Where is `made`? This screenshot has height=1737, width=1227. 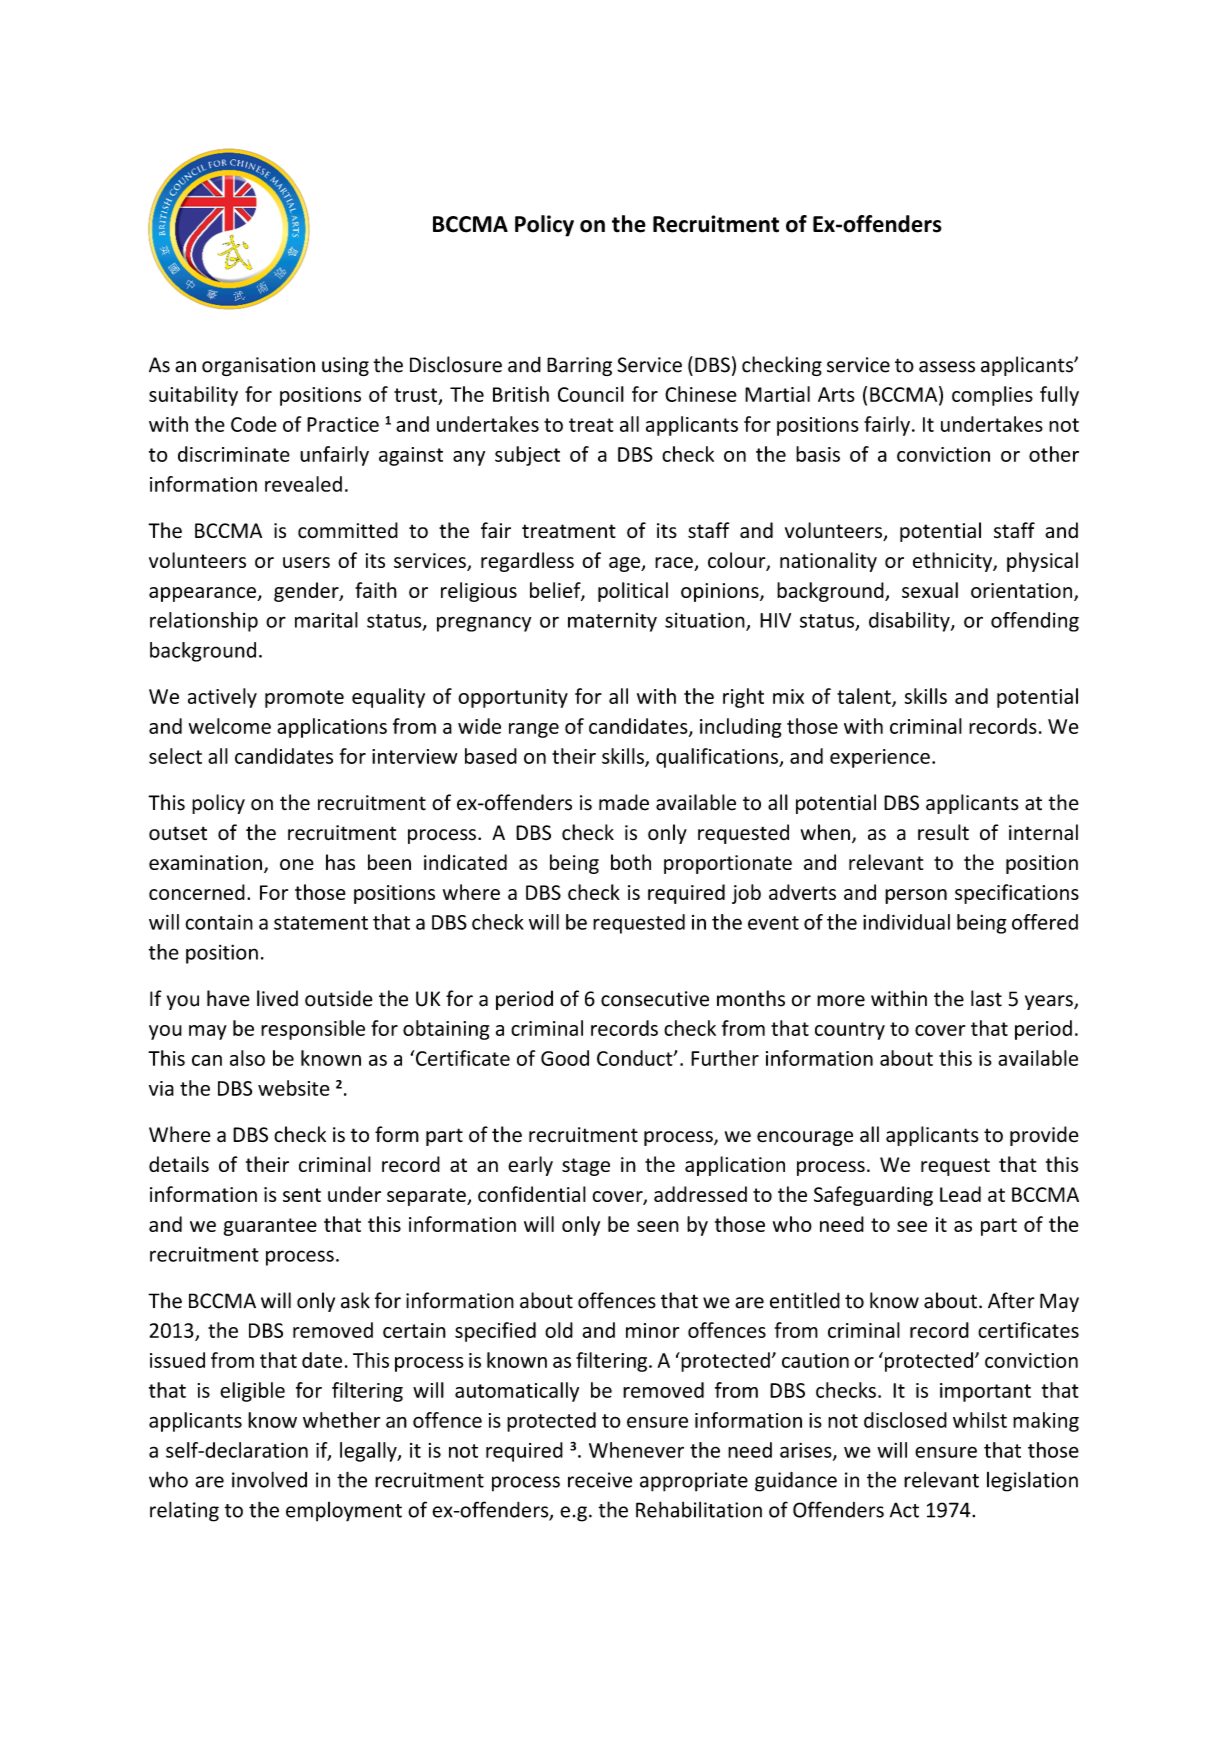
made is located at coordinates (624, 802).
